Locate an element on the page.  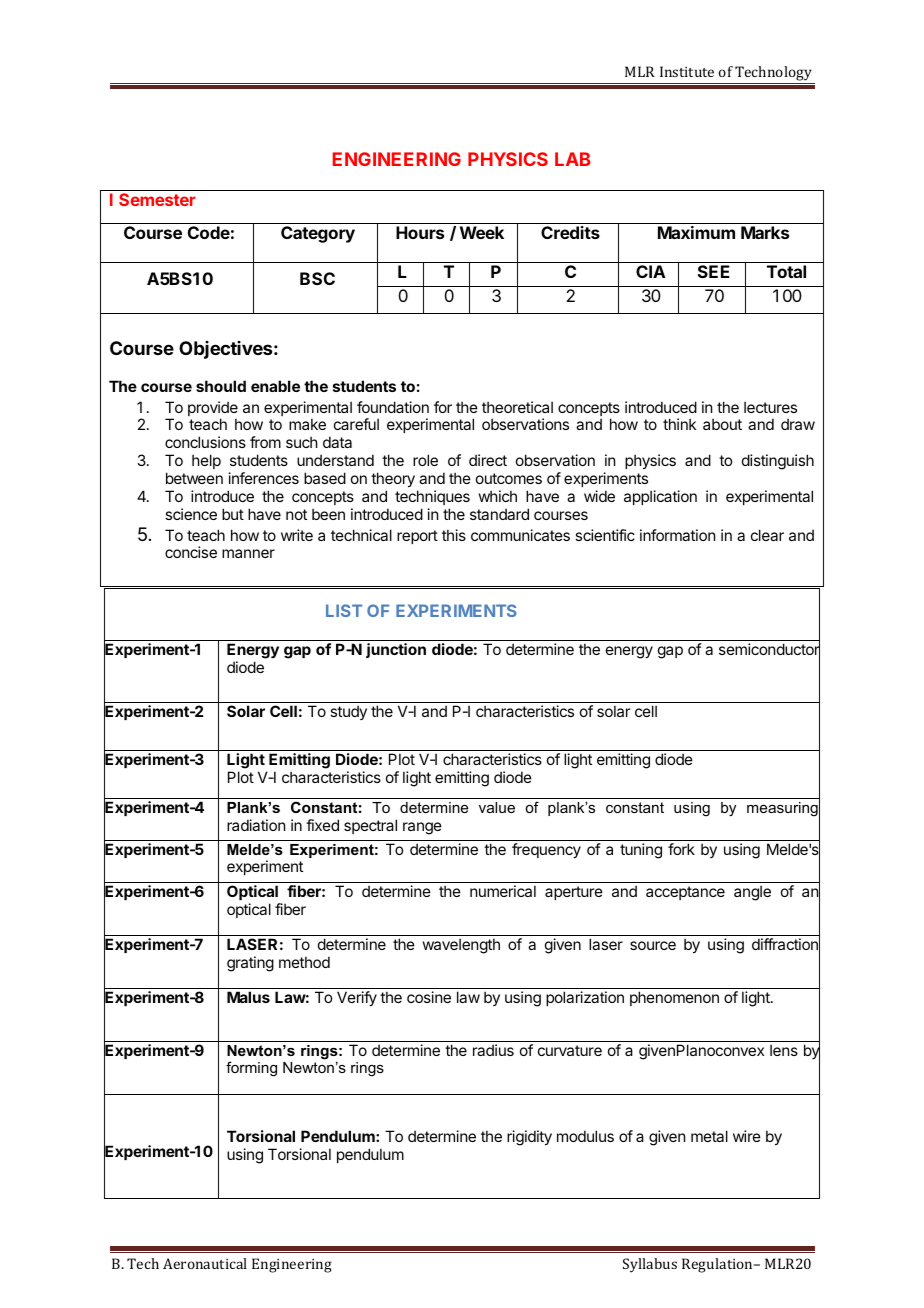
Week is located at coordinates (482, 232).
